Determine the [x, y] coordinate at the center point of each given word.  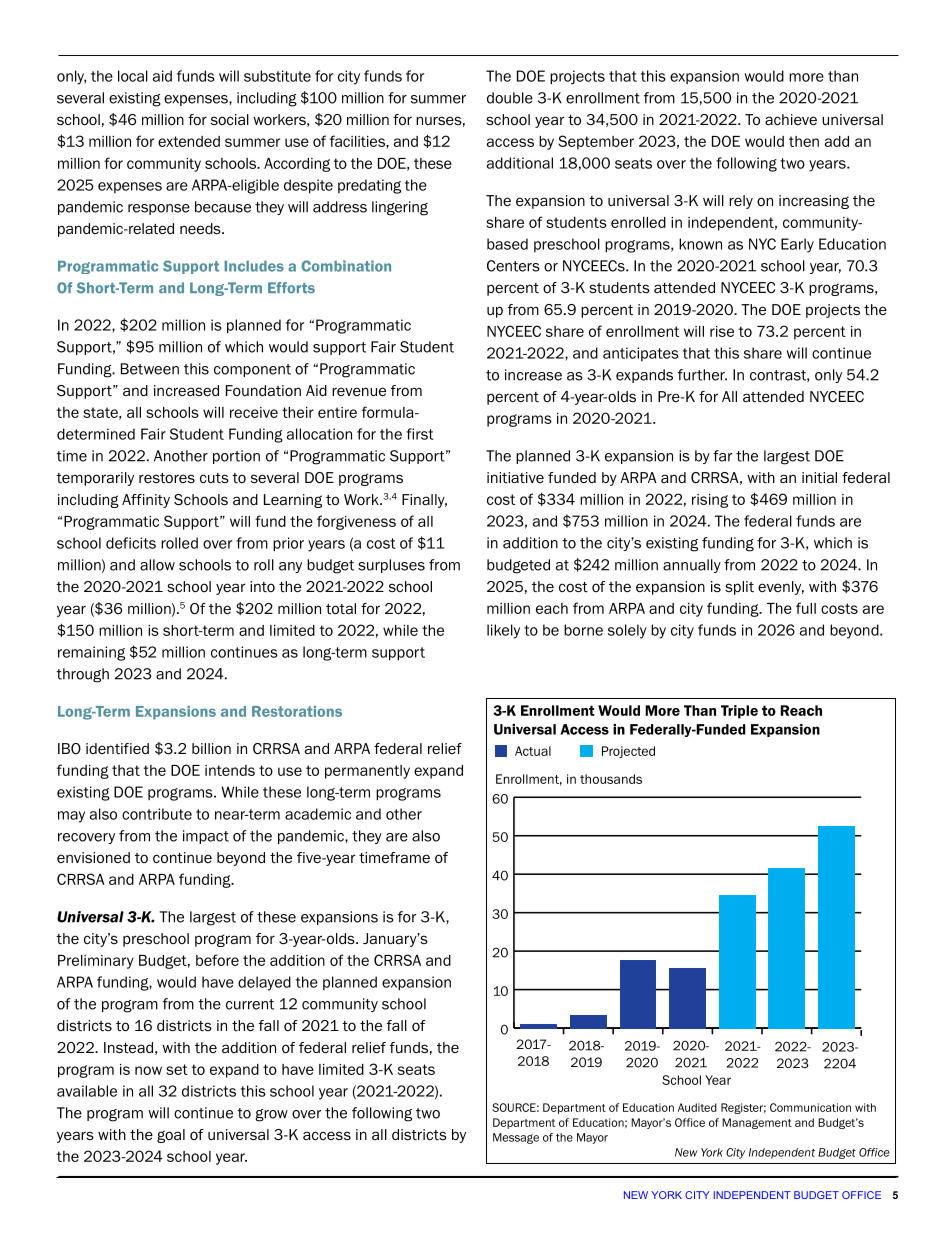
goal [171, 1136]
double [510, 98]
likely [503, 631]
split [739, 588]
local [133, 76]
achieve [791, 119]
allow [157, 565]
